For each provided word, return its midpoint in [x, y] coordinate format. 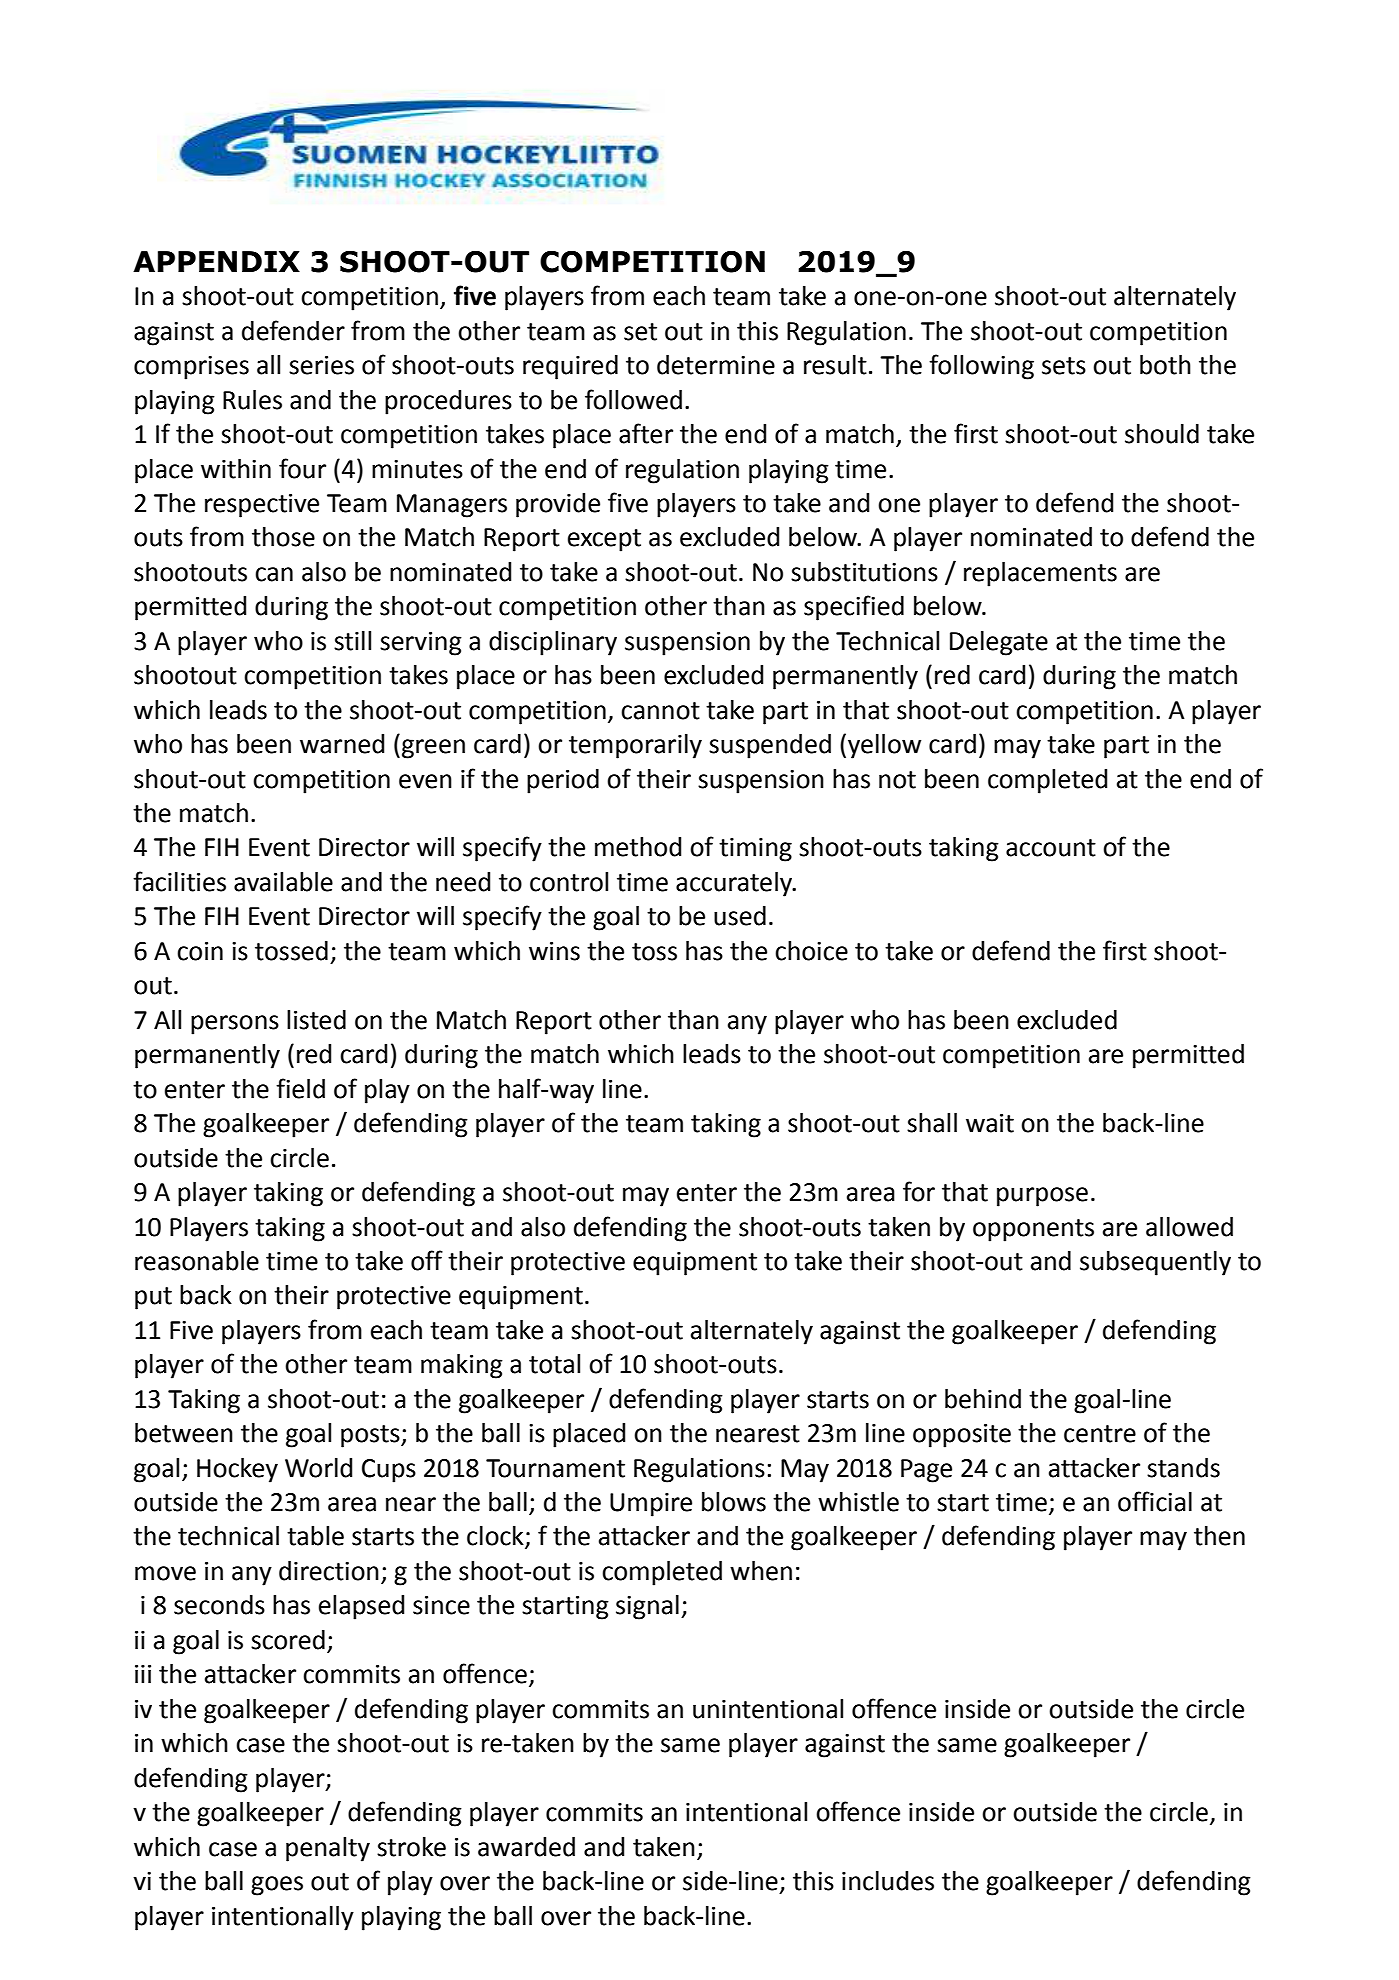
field [300, 1088]
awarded [526, 1847]
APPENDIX [216, 261]
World [319, 1468]
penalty [328, 1849]
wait [990, 1123]
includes [888, 1881]
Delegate [999, 643]
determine [716, 365]
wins [554, 951]
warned [342, 744]
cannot [660, 711]
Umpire [651, 1505]
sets [1064, 366]
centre [1100, 1434]
